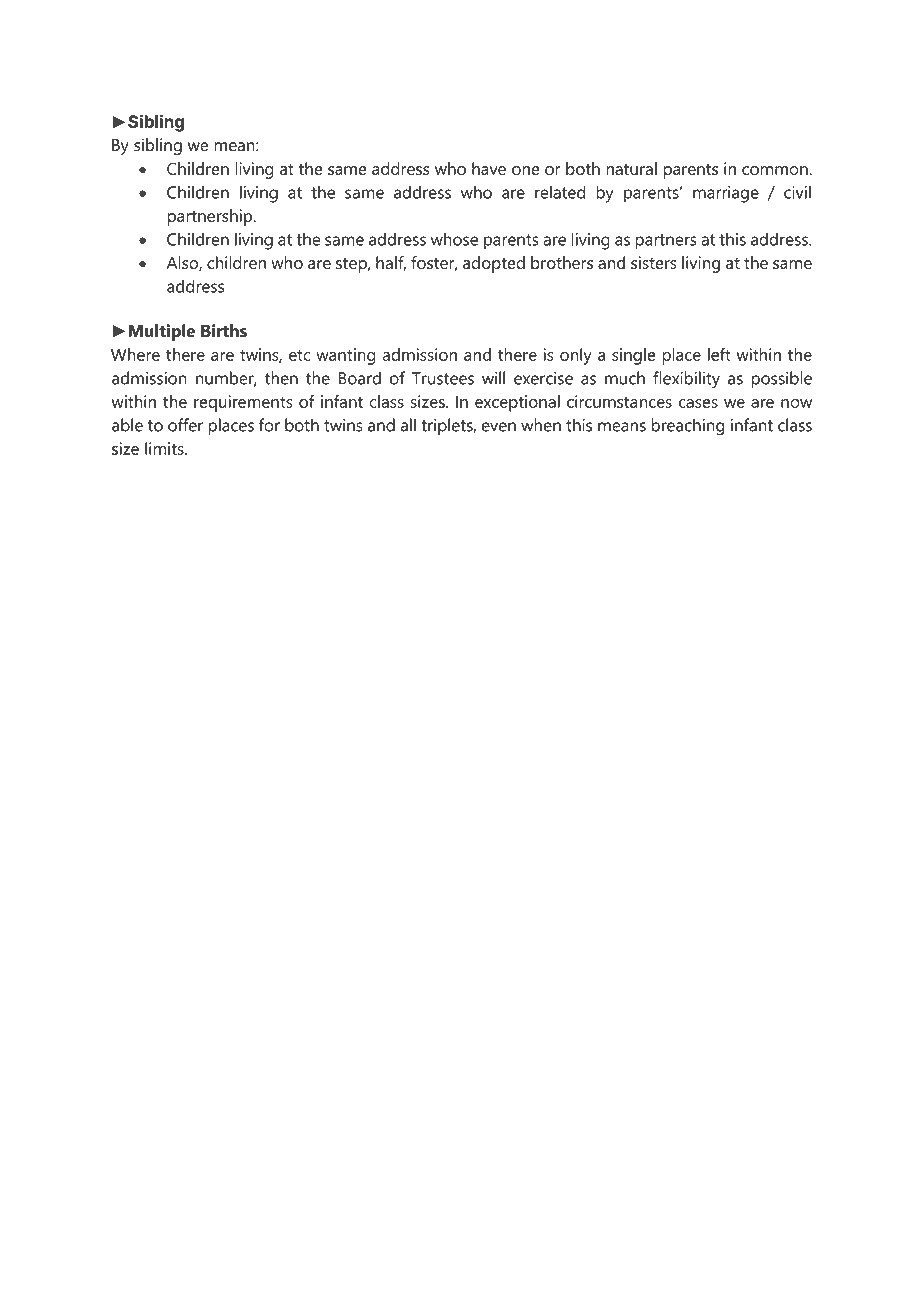 The height and width of the page is (1308, 924). What do you see at coordinates (494, 264) in the page?
I see `adopted` at bounding box center [494, 264].
